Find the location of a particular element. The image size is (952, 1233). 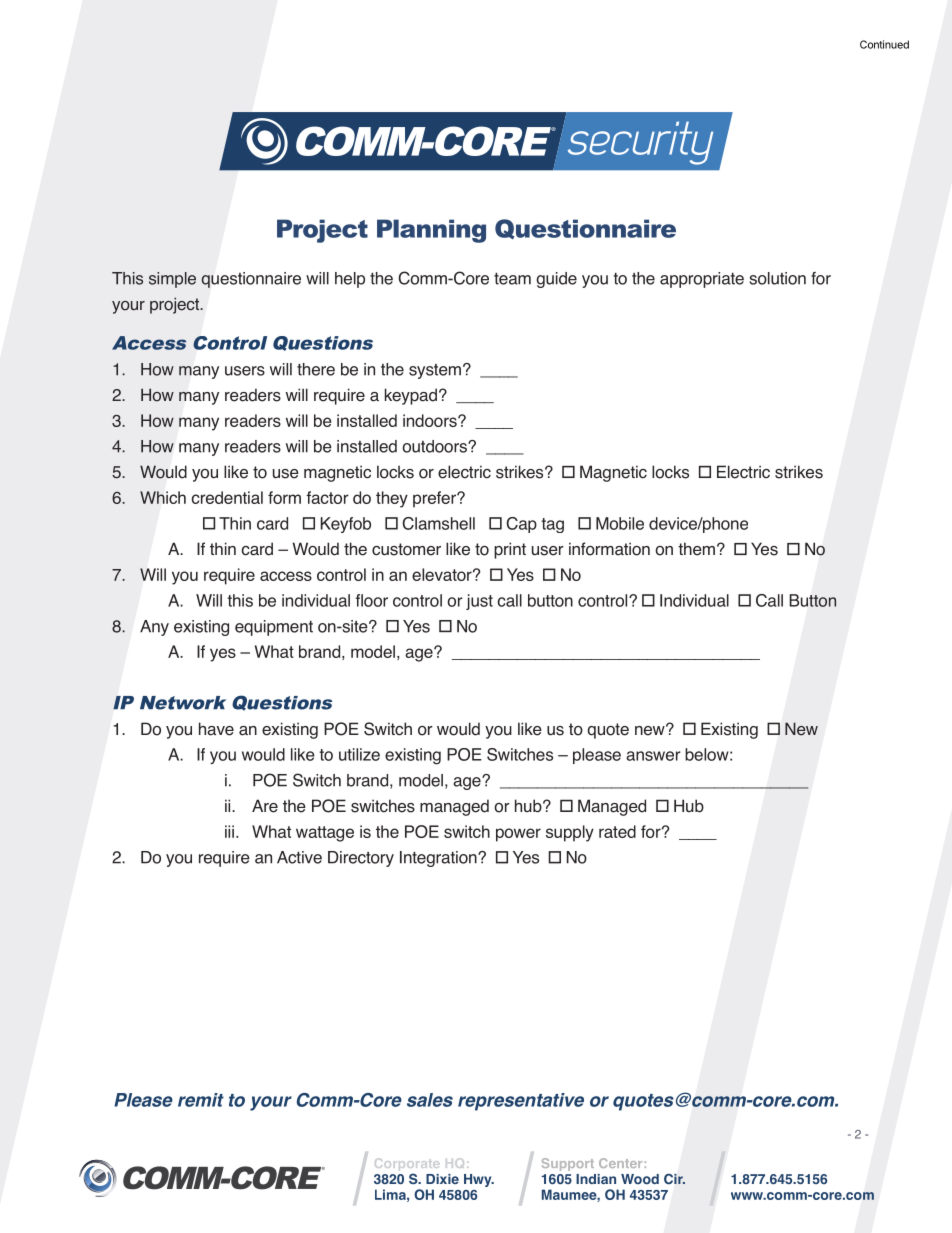

team is located at coordinates (512, 279).
